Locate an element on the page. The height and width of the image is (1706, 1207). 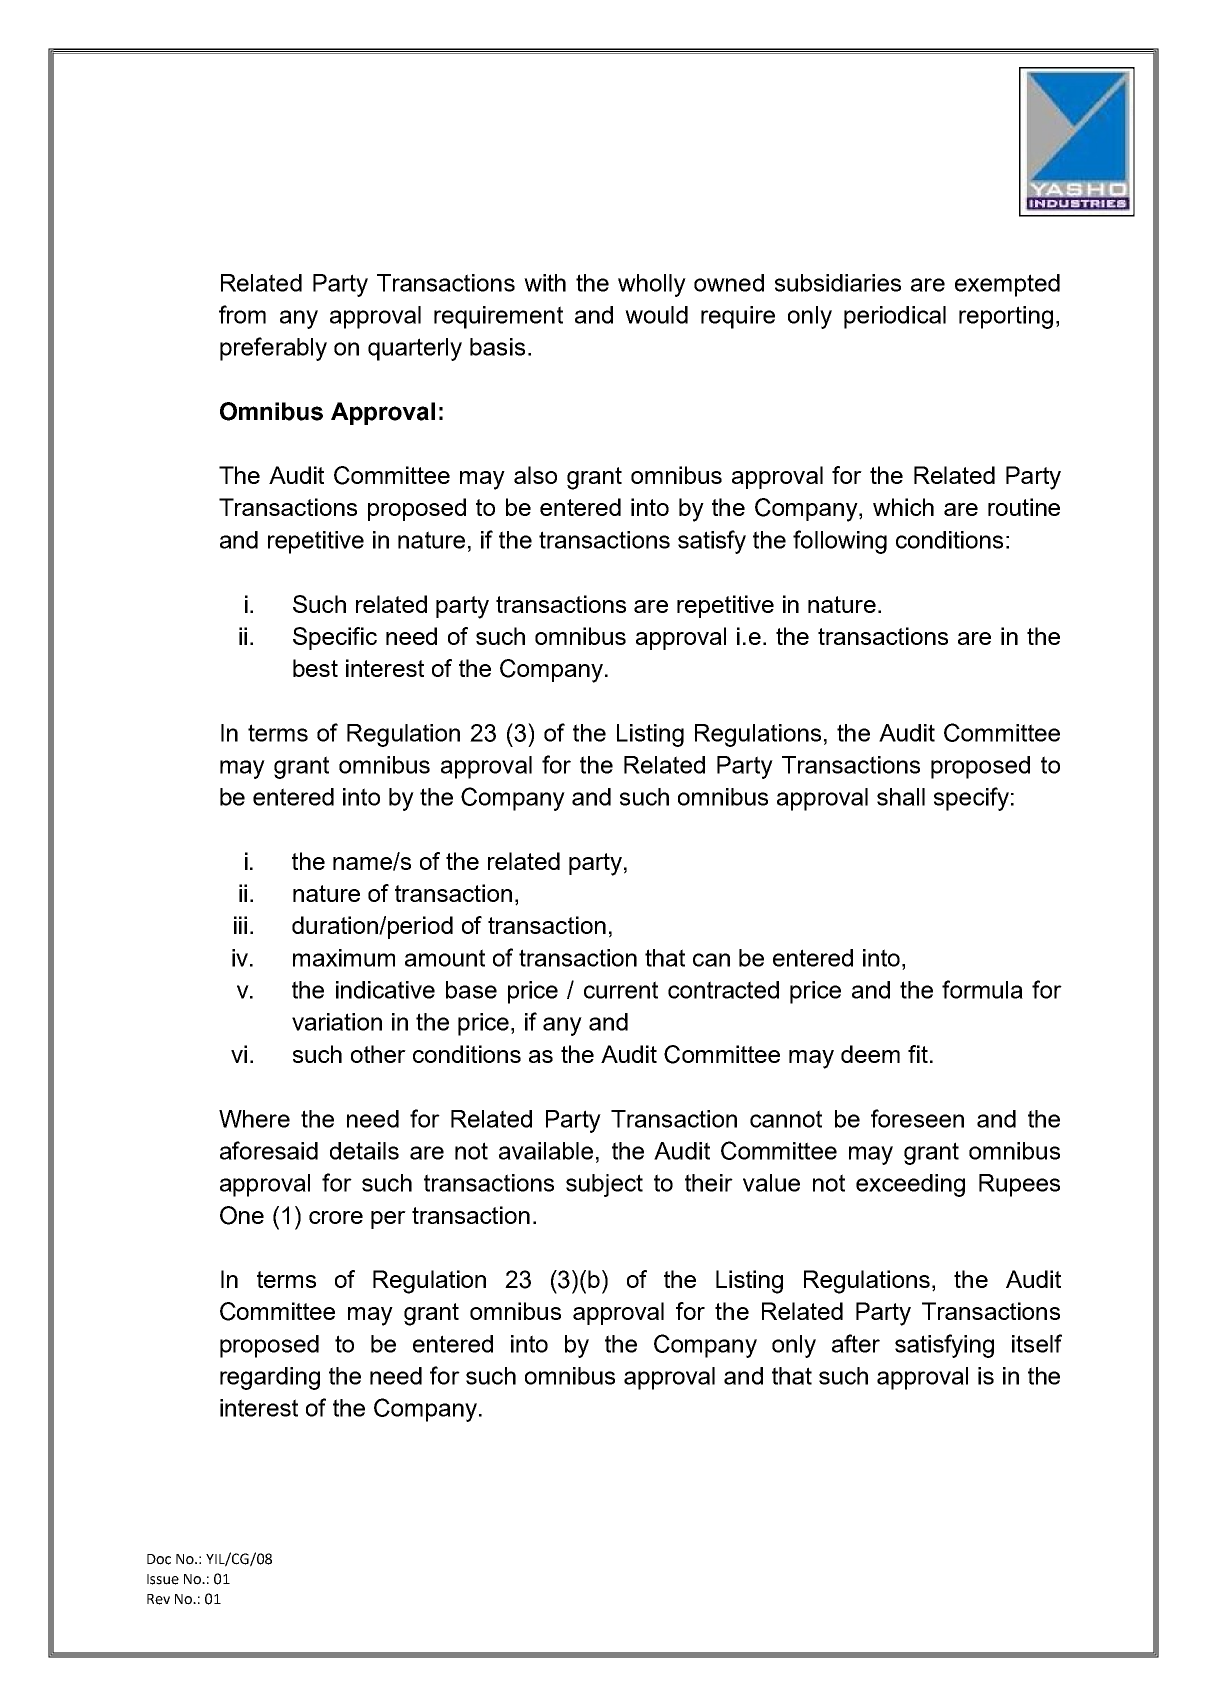
would is located at coordinates (656, 315).
